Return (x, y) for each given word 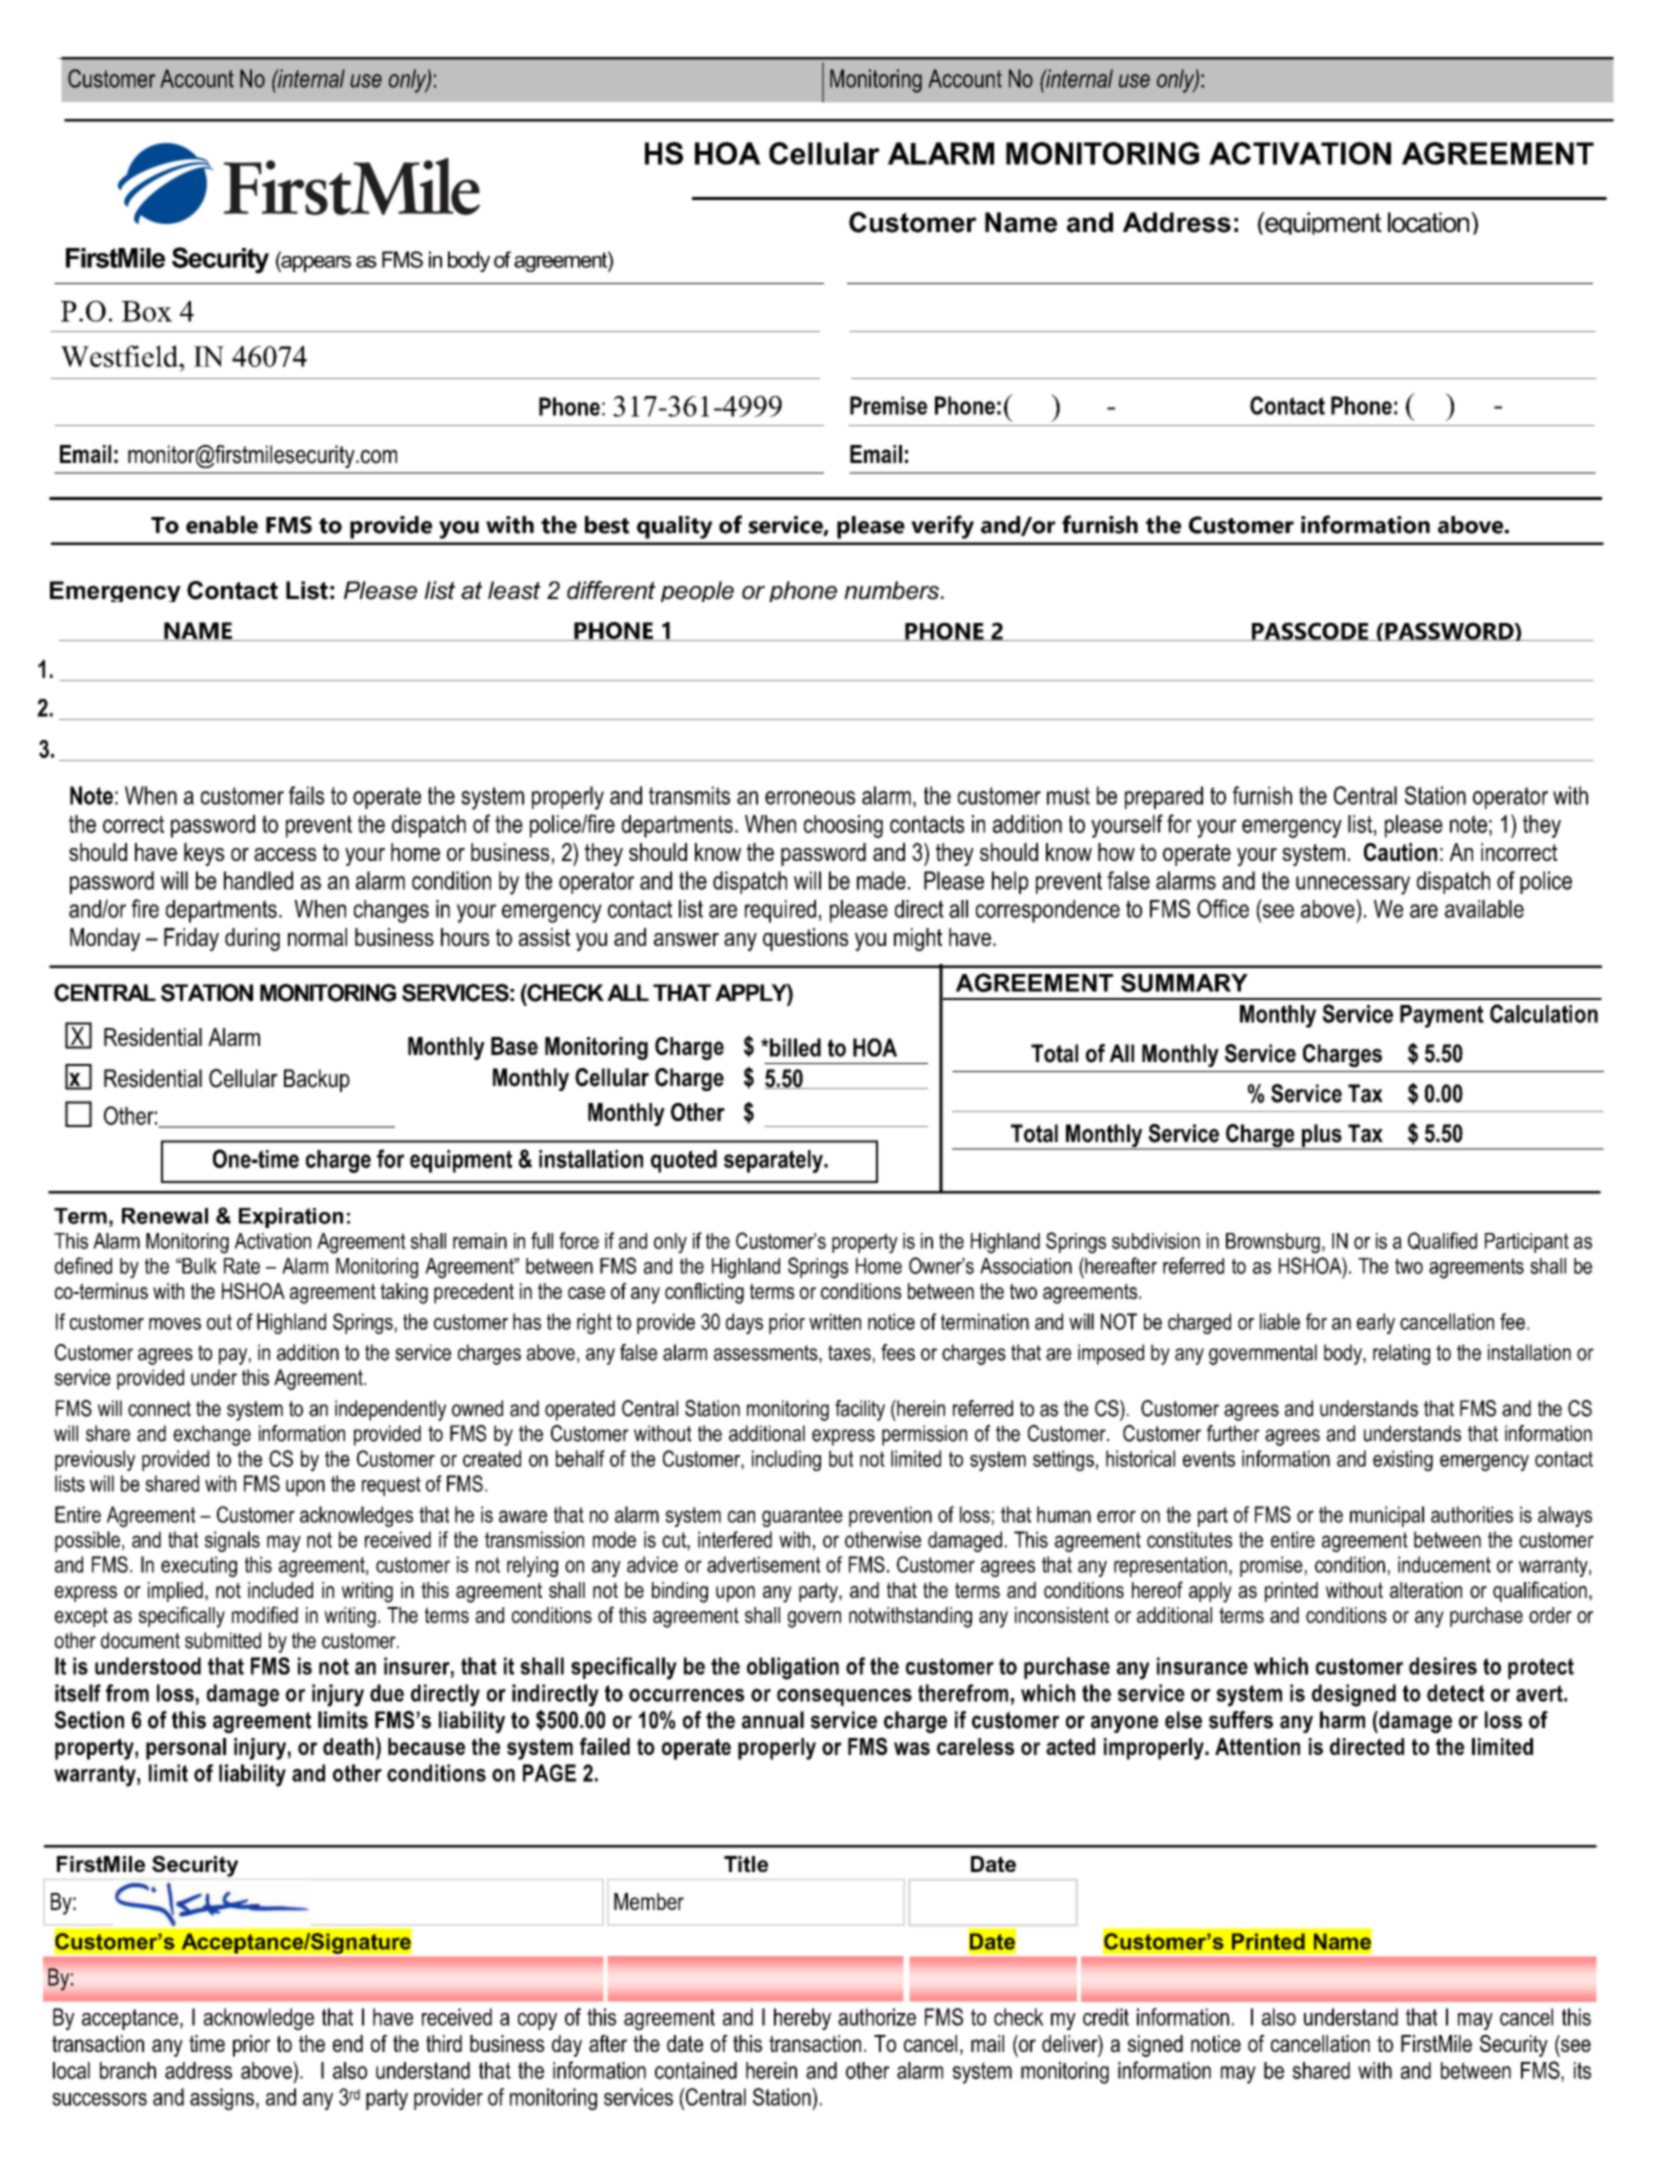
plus (1321, 1136)
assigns (222, 2099)
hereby (802, 2019)
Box (147, 311)
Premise (888, 405)
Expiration (291, 1218)
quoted (684, 1161)
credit (1106, 2017)
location (1430, 222)
